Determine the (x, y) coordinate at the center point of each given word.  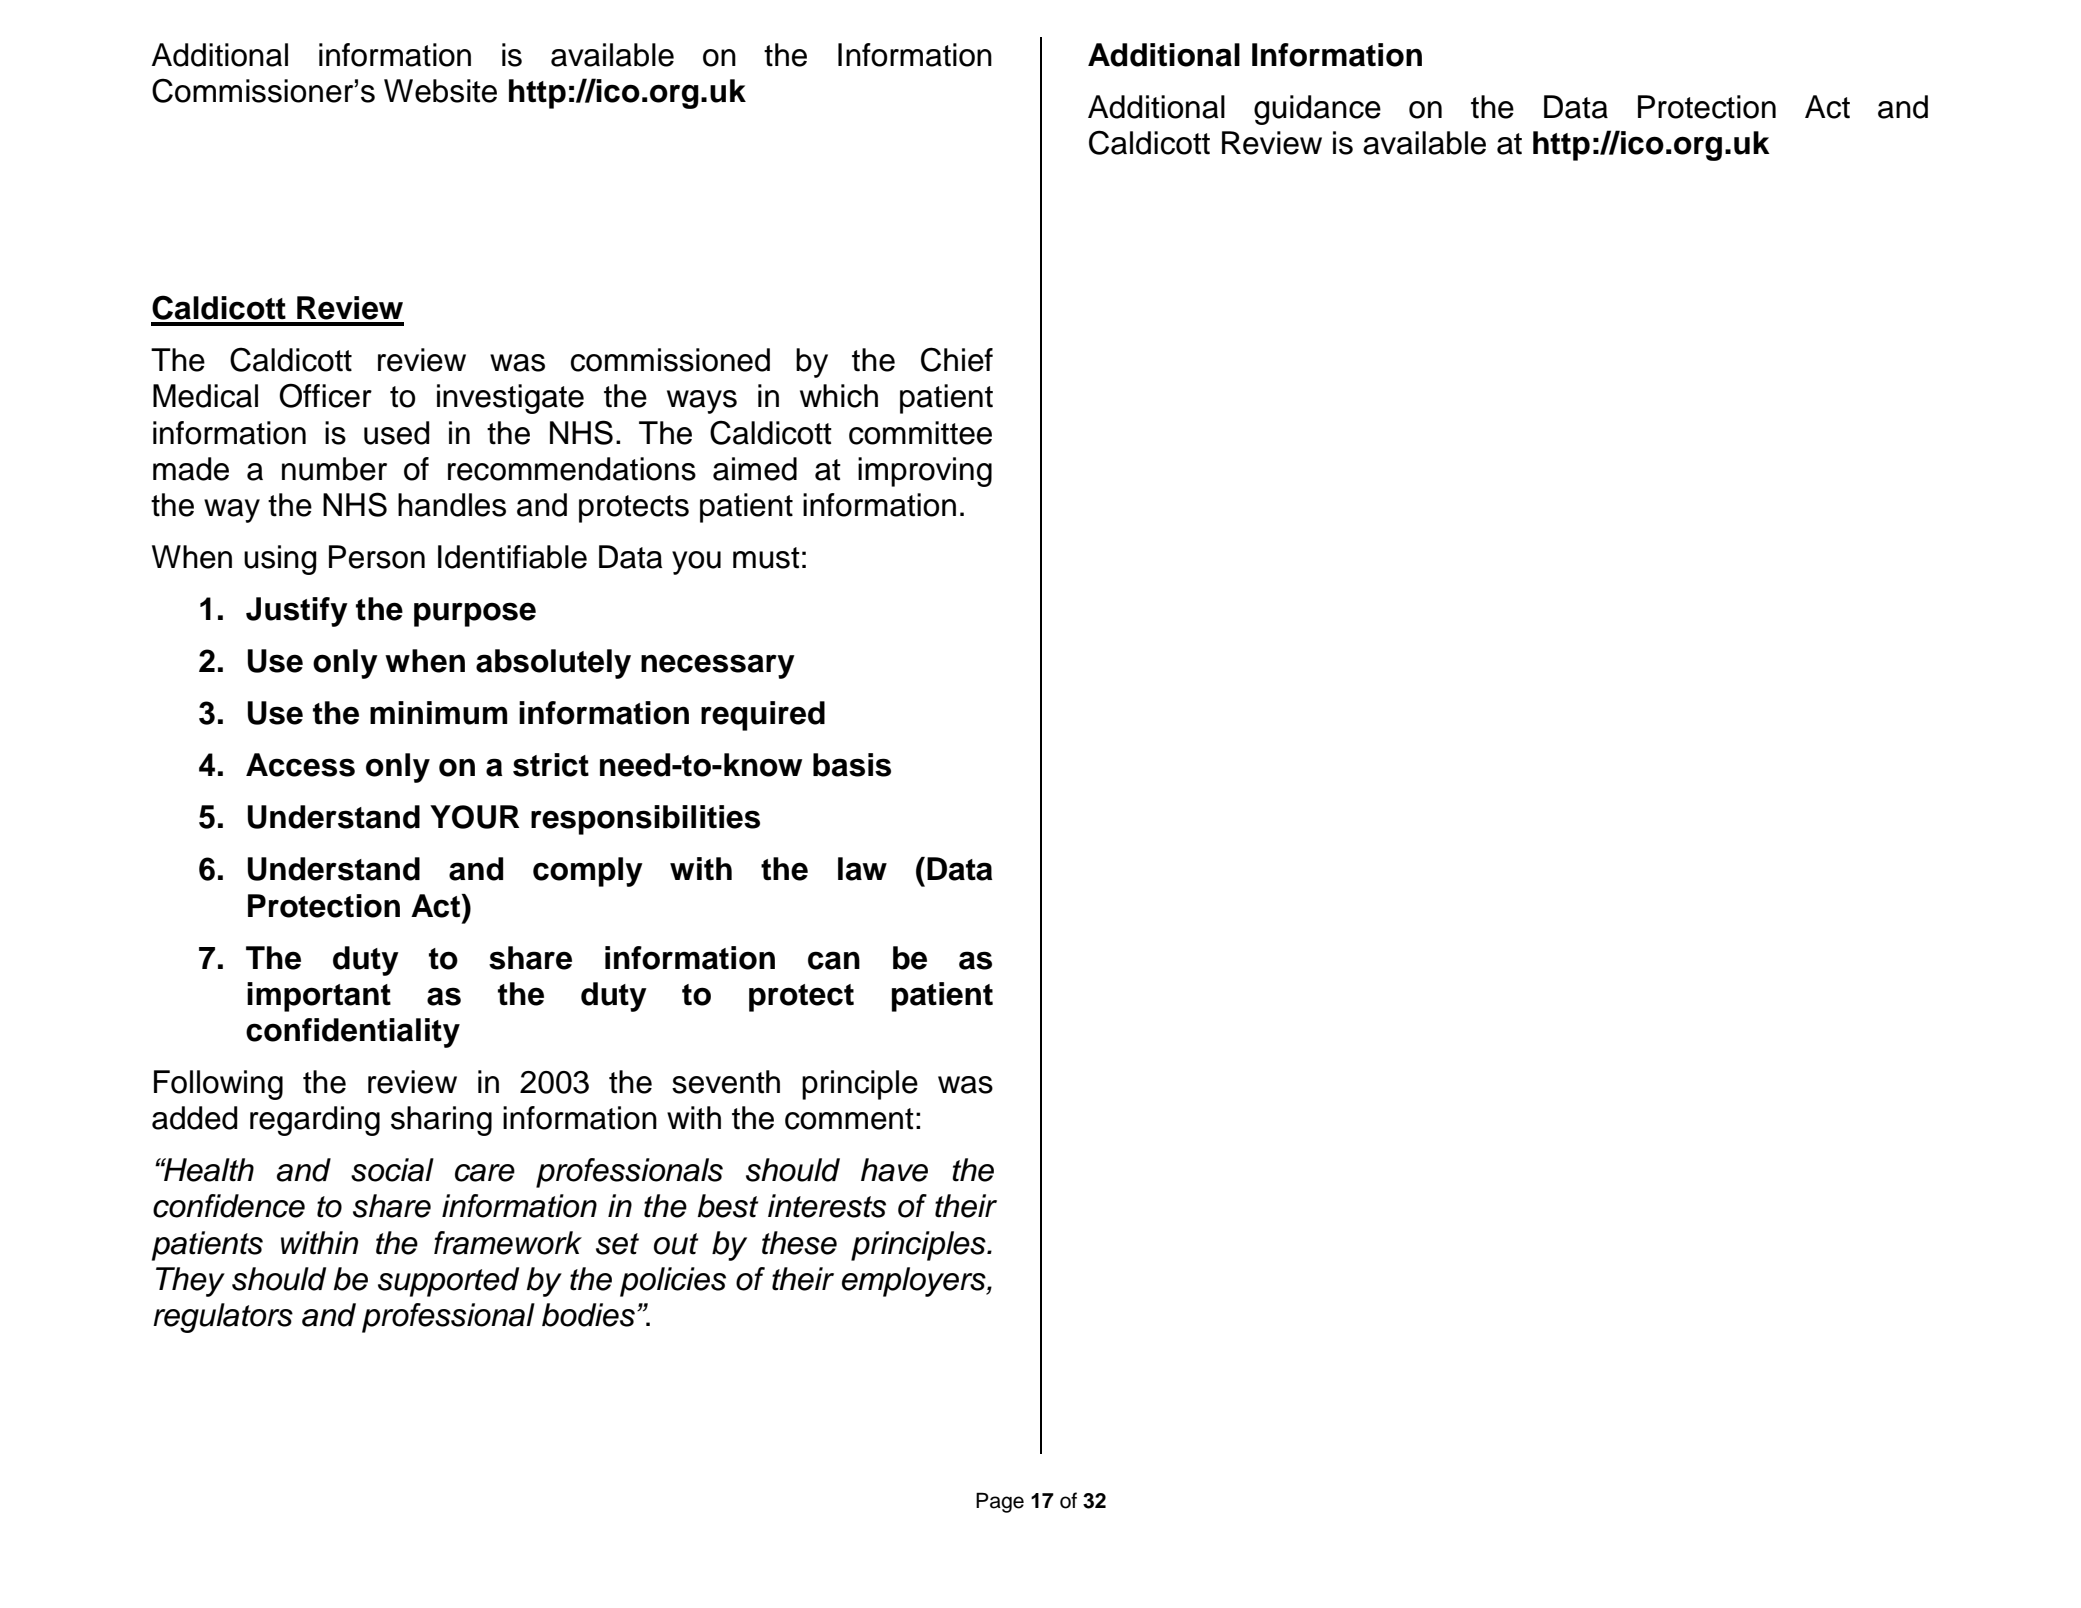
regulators (223, 1318)
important (319, 997)
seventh (726, 1082)
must (766, 558)
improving (925, 472)
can (834, 960)
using (280, 560)
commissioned (670, 360)
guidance (1317, 110)
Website (440, 91)
